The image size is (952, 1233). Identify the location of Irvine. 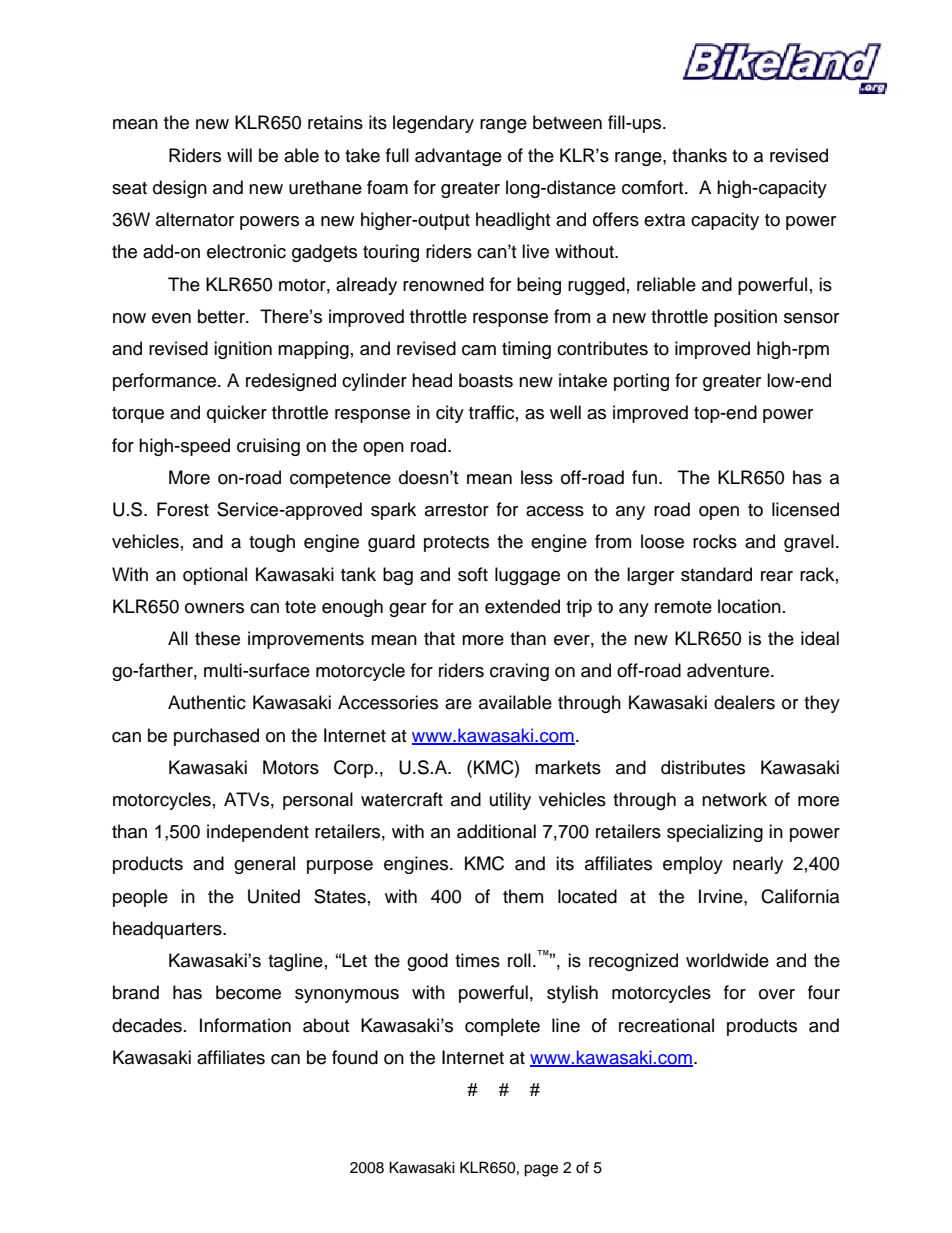
(722, 896).
